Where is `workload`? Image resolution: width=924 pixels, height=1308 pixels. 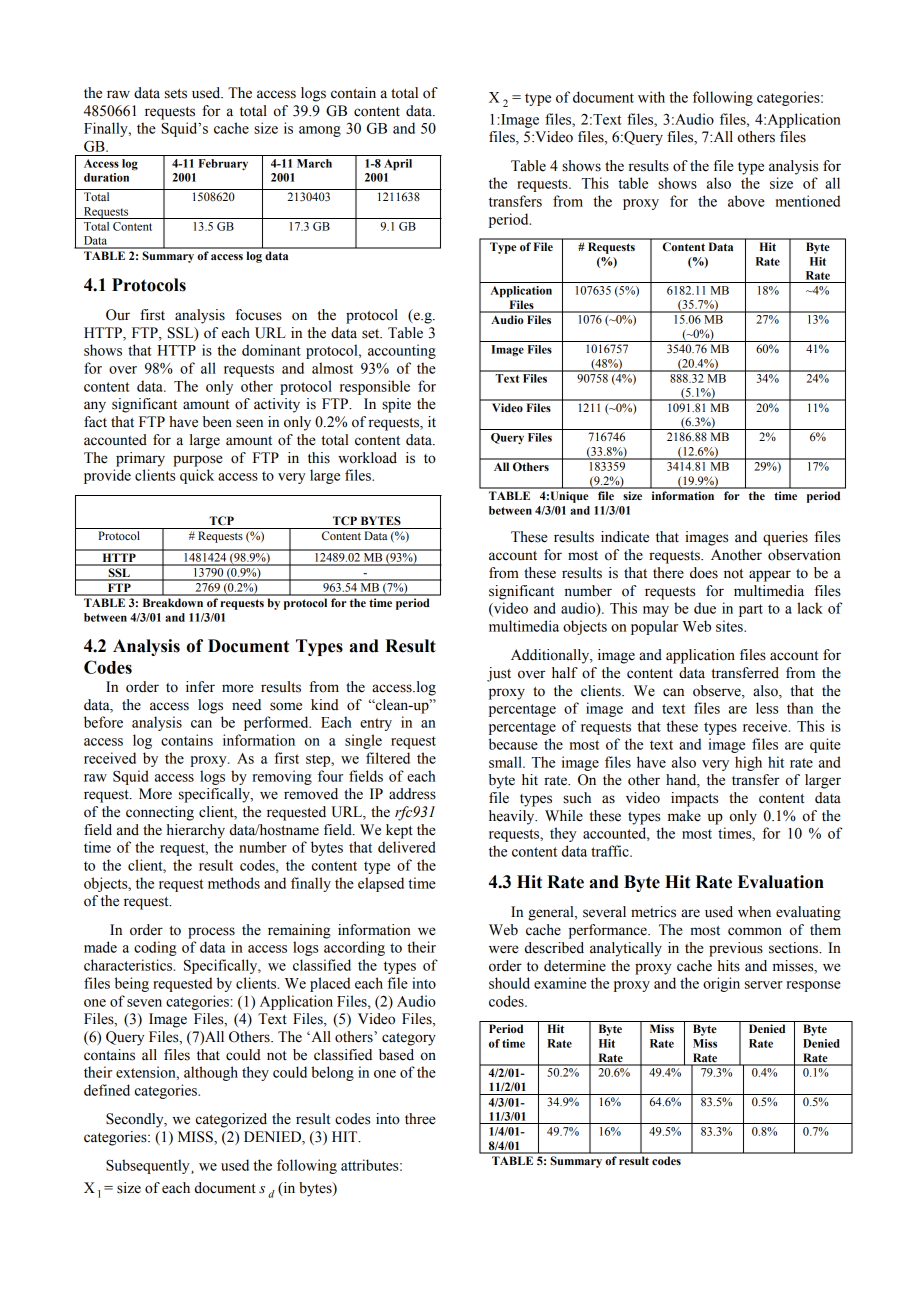
workload is located at coordinates (367, 458).
